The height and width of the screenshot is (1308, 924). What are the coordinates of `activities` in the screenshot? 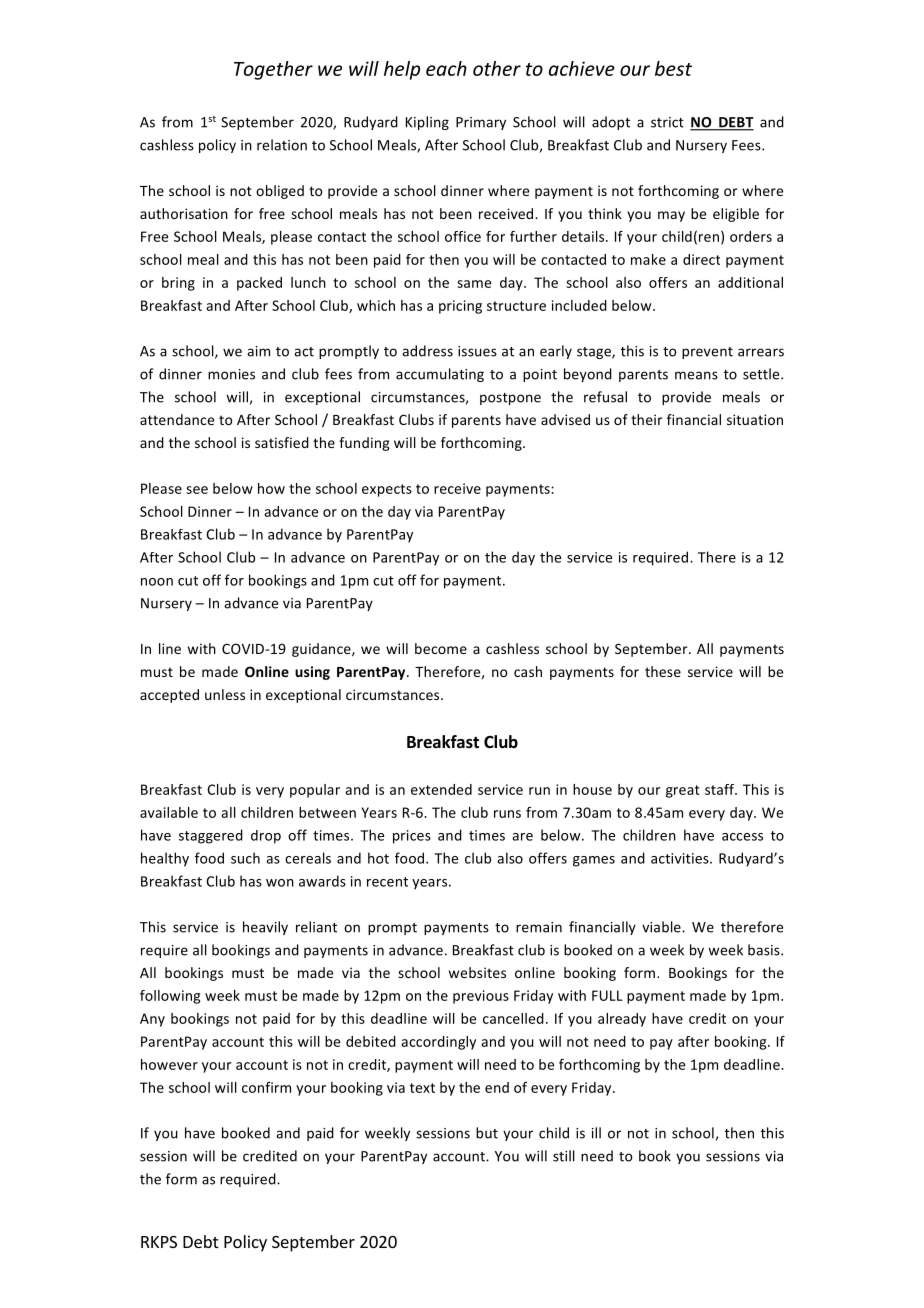 It's located at (681, 858).
